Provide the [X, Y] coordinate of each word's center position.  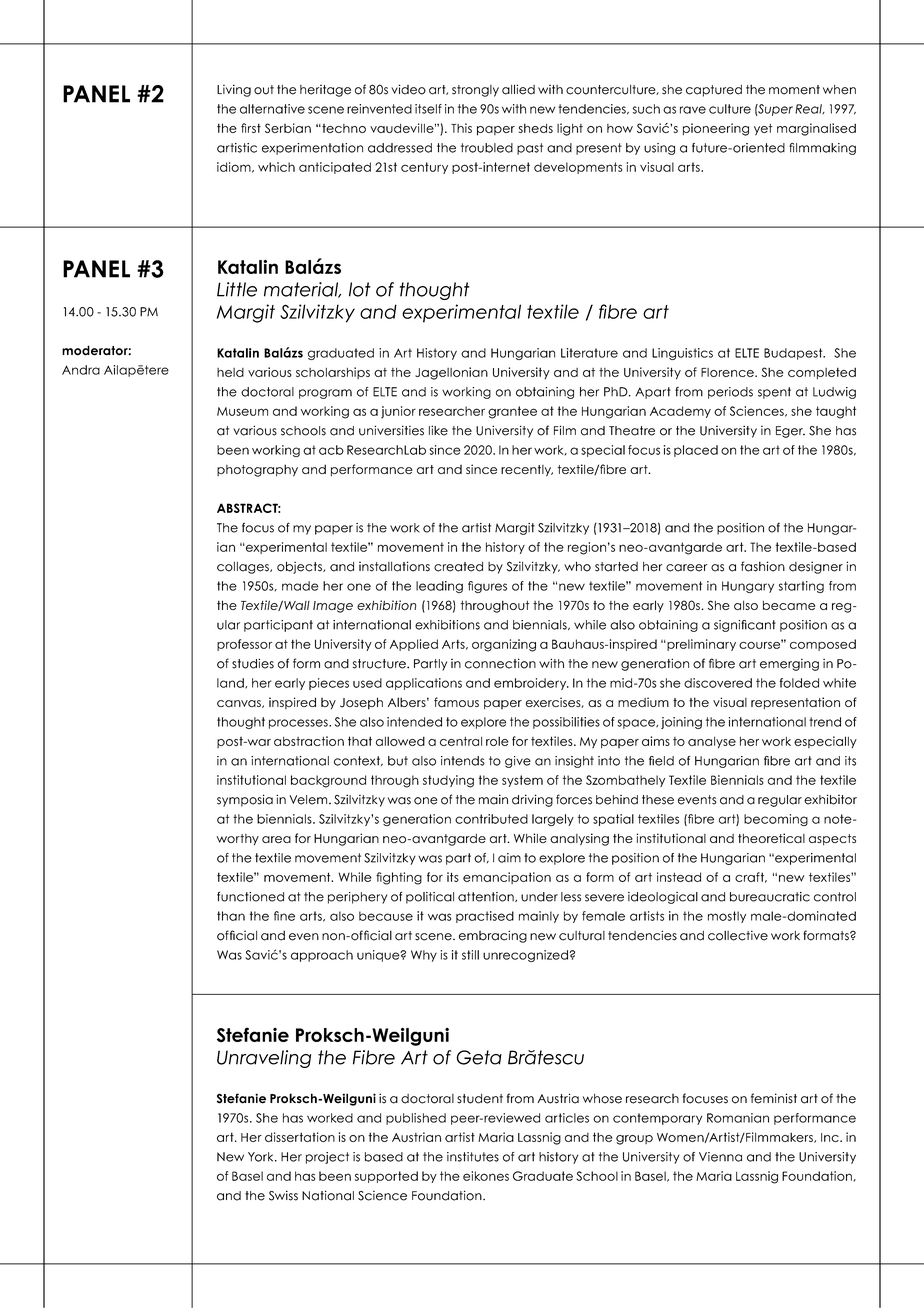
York [262, 1157]
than [231, 916]
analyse [712, 743]
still [470, 955]
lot [360, 289]
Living [234, 90]
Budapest [794, 354]
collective [738, 935]
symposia [245, 800]
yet [763, 130]
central [461, 741]
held [230, 372]
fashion [763, 566]
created [458, 567]
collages [244, 568]
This [461, 128]
